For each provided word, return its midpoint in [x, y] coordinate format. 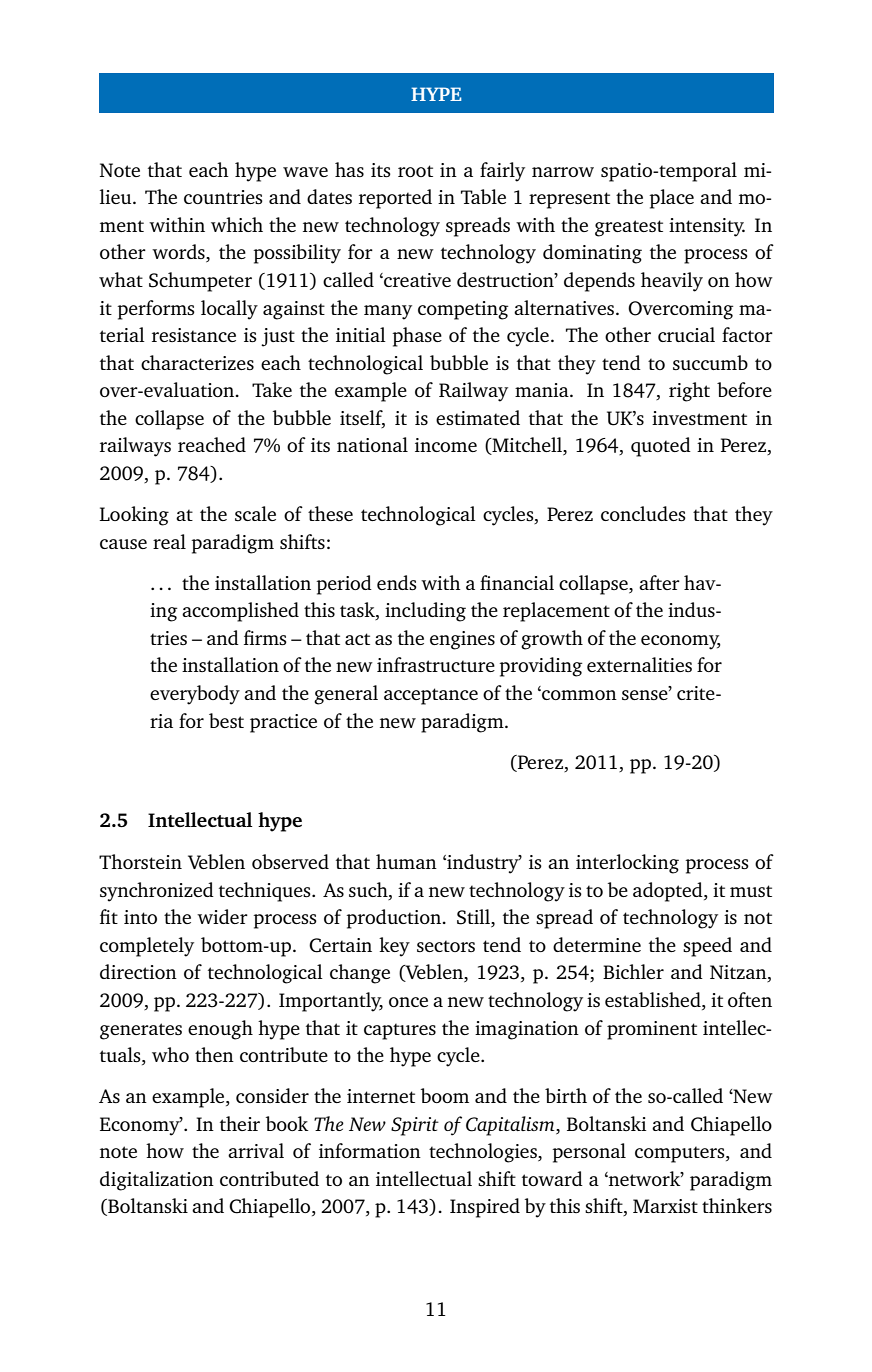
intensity [707, 227]
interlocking [627, 864]
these [330, 513]
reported [395, 199]
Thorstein [140, 861]
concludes [643, 513]
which [237, 224]
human [406, 861]
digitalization [157, 1181]
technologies [484, 1153]
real [169, 541]
